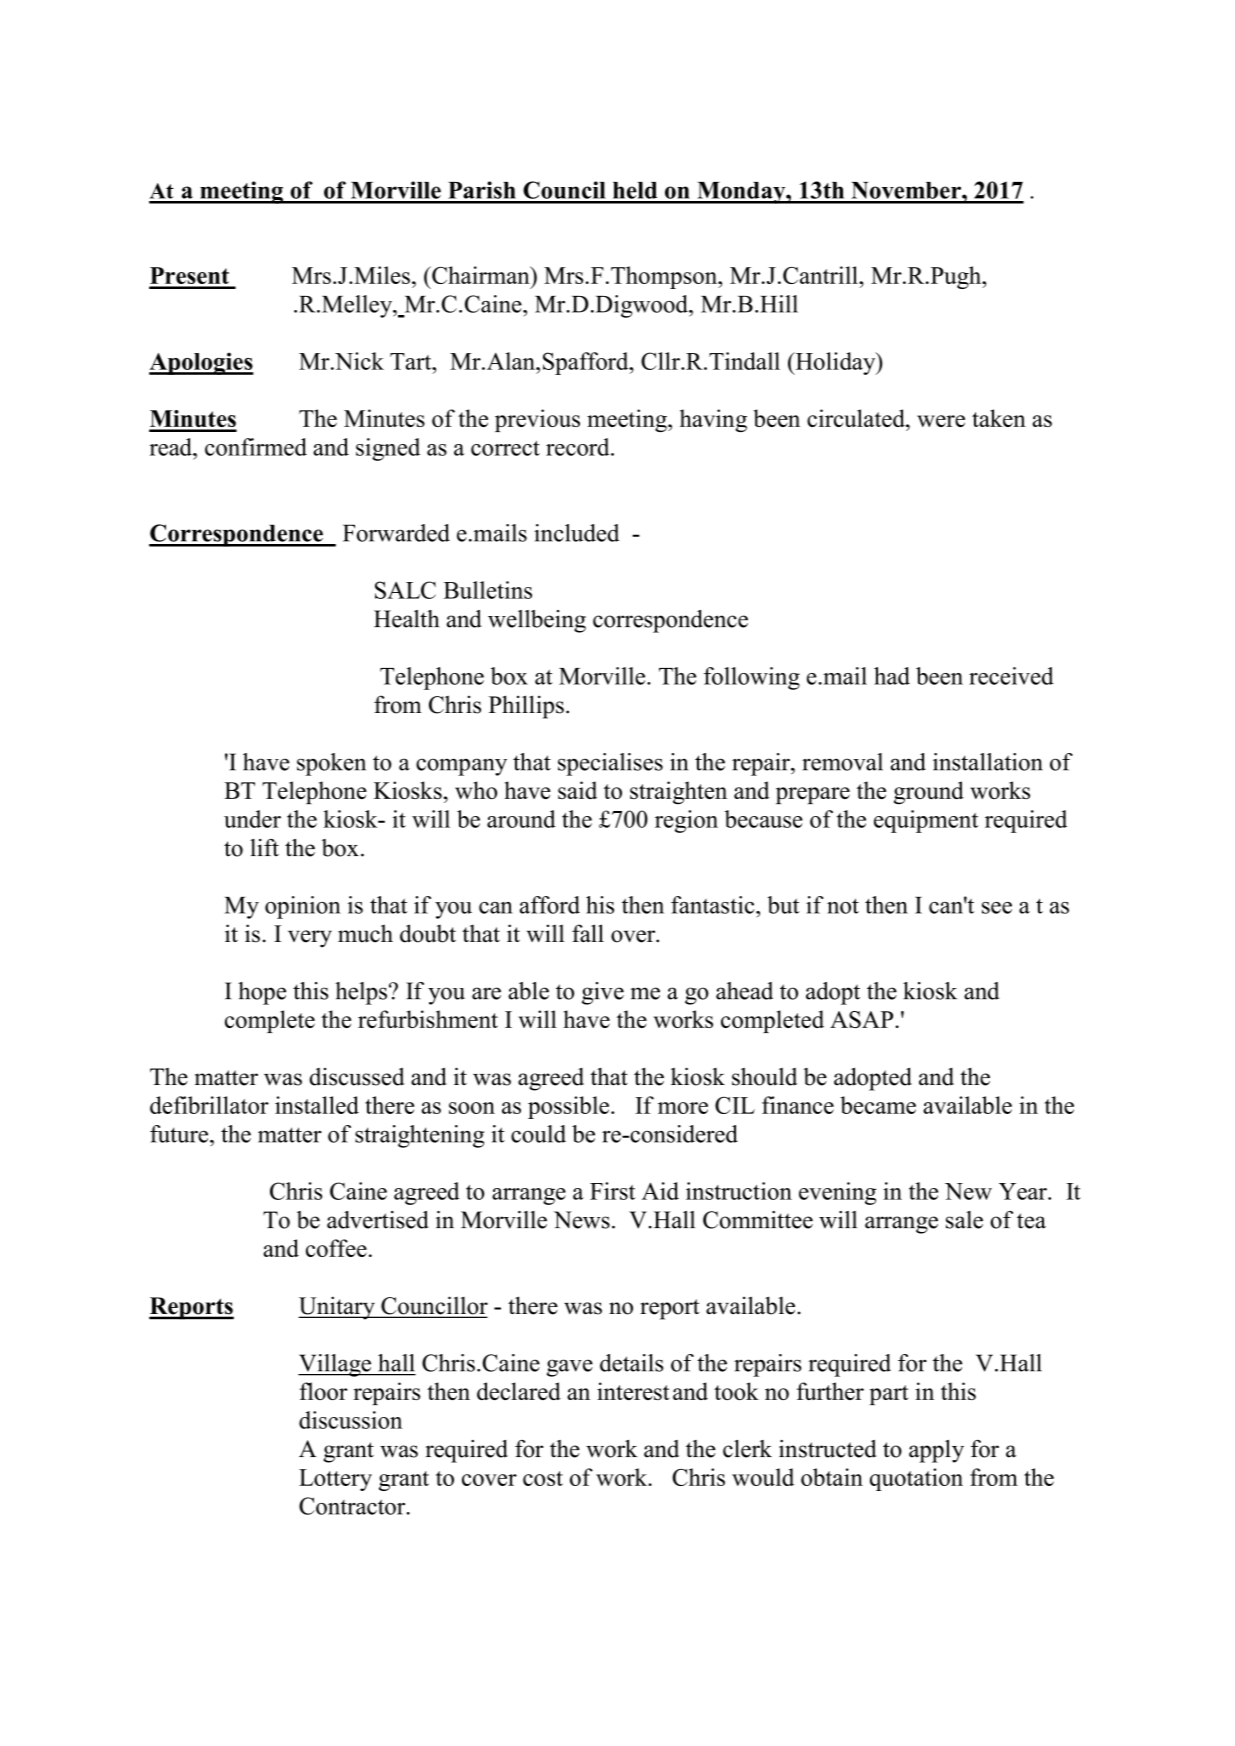  What do you see at coordinates (317, 1105) in the document?
I see `installed` at bounding box center [317, 1105].
